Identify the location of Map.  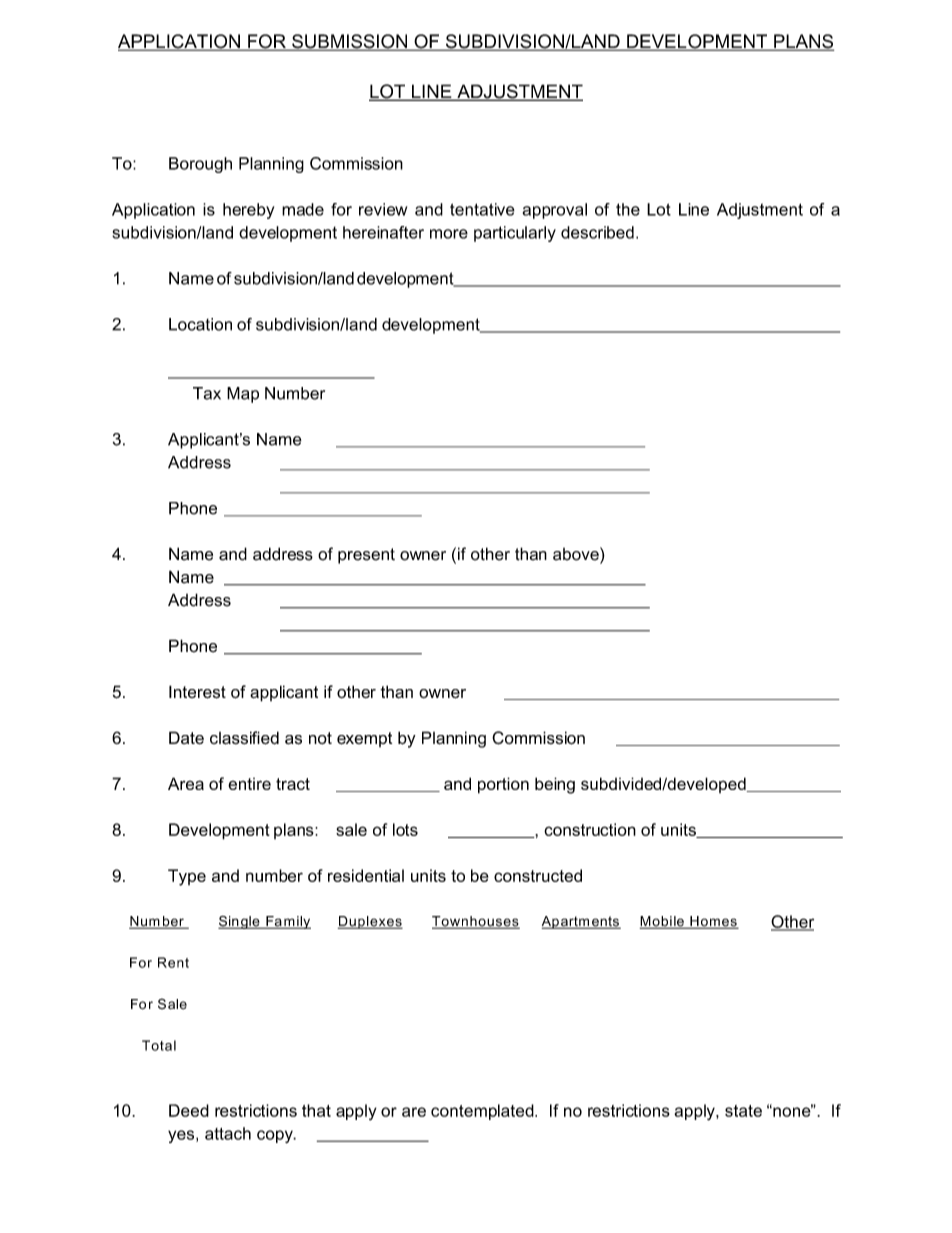
(243, 395).
